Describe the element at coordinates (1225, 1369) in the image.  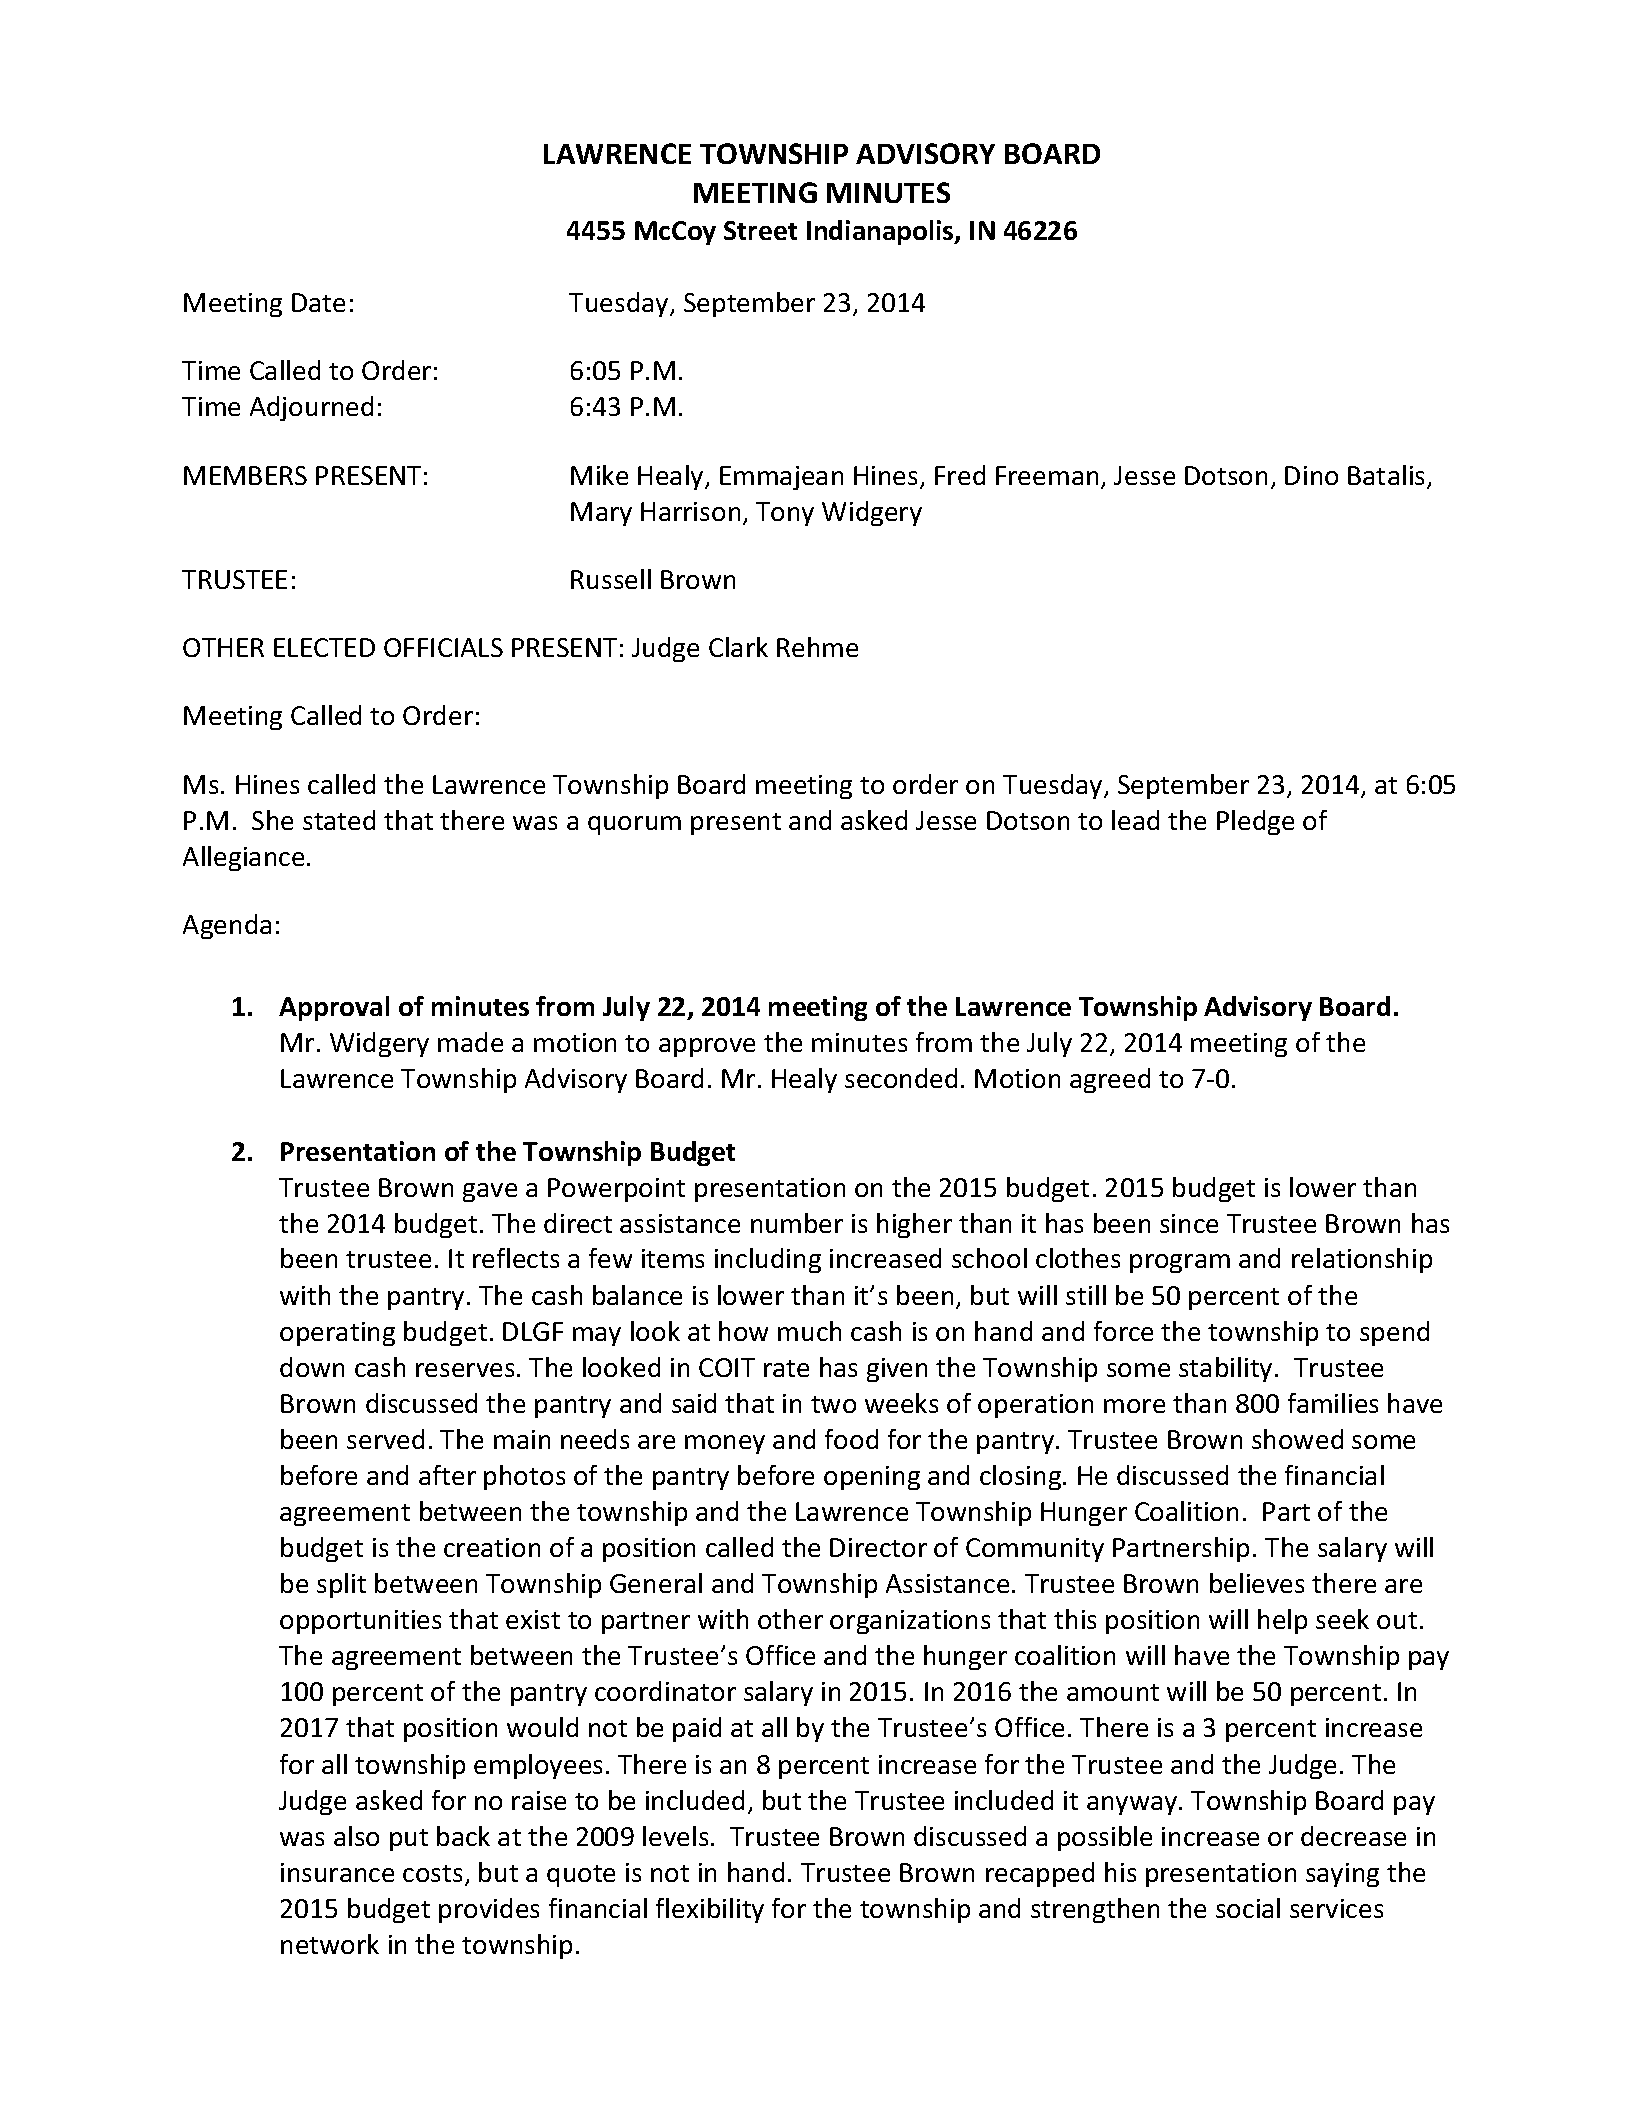
I see `stability` at that location.
